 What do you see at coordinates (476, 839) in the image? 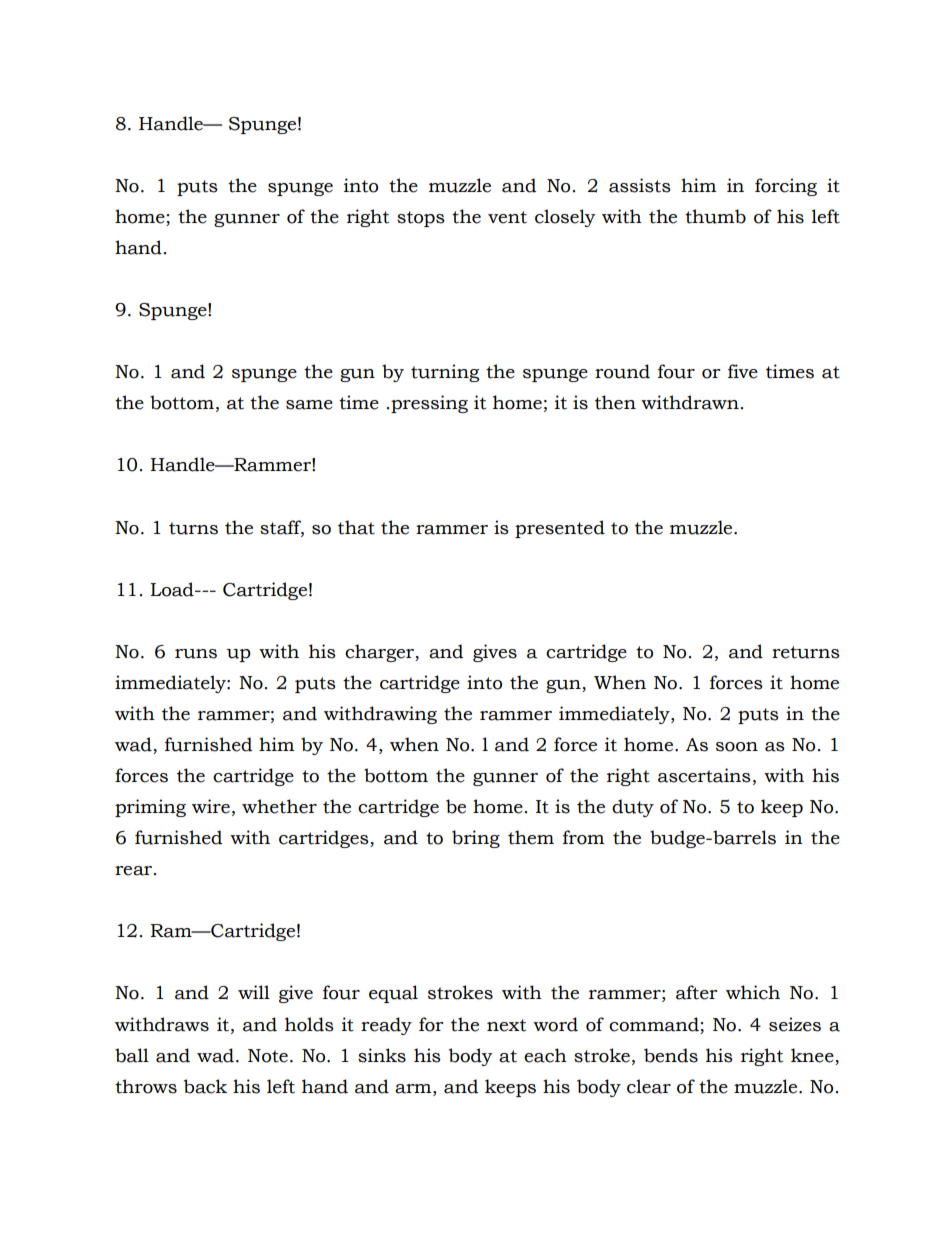
I see `bring` at bounding box center [476, 839].
